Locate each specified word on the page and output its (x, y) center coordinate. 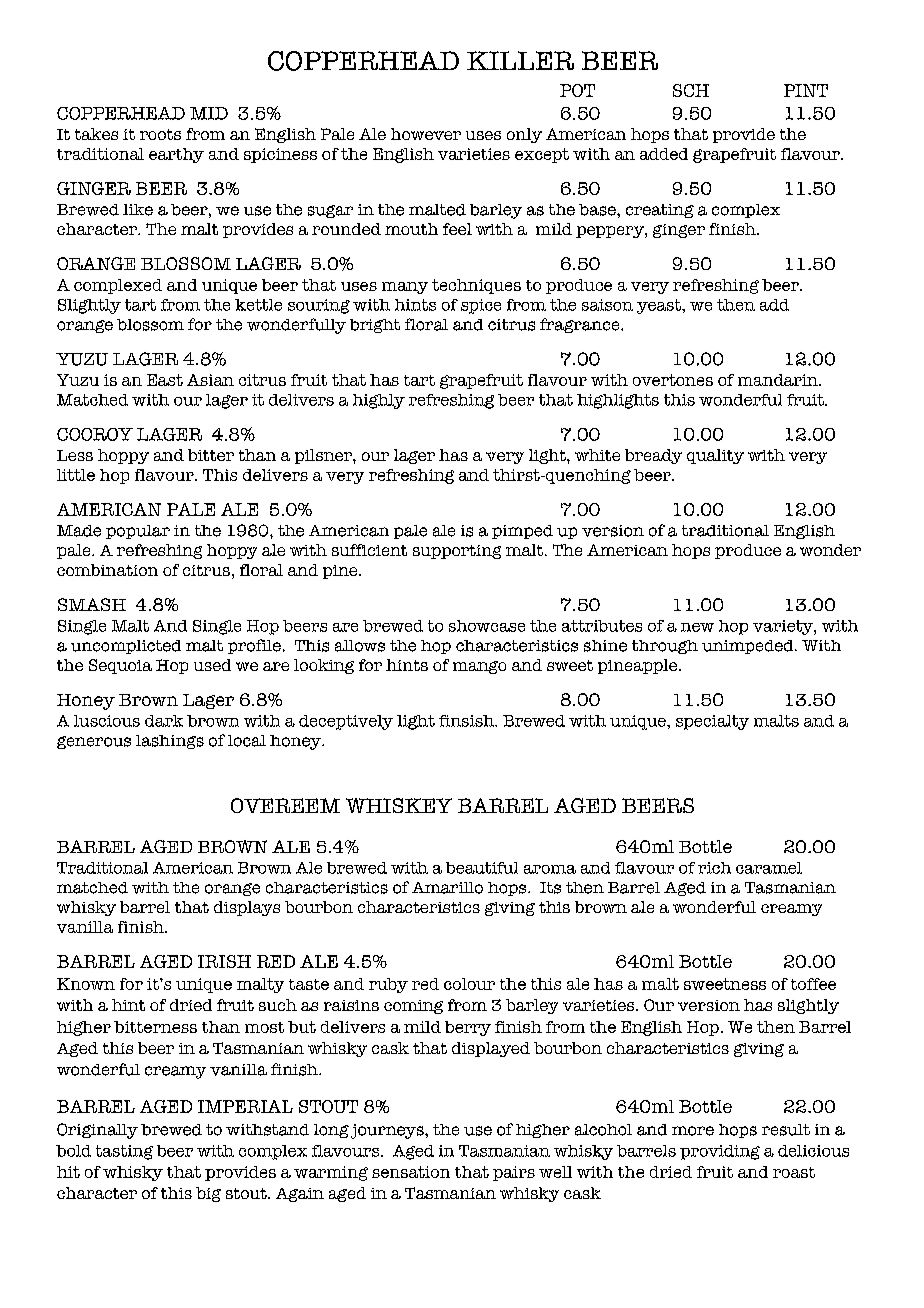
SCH (691, 90)
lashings (170, 742)
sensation (411, 1172)
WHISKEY (399, 805)
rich (714, 868)
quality (715, 456)
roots (160, 134)
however (426, 134)
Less (75, 455)
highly (379, 401)
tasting (124, 1152)
